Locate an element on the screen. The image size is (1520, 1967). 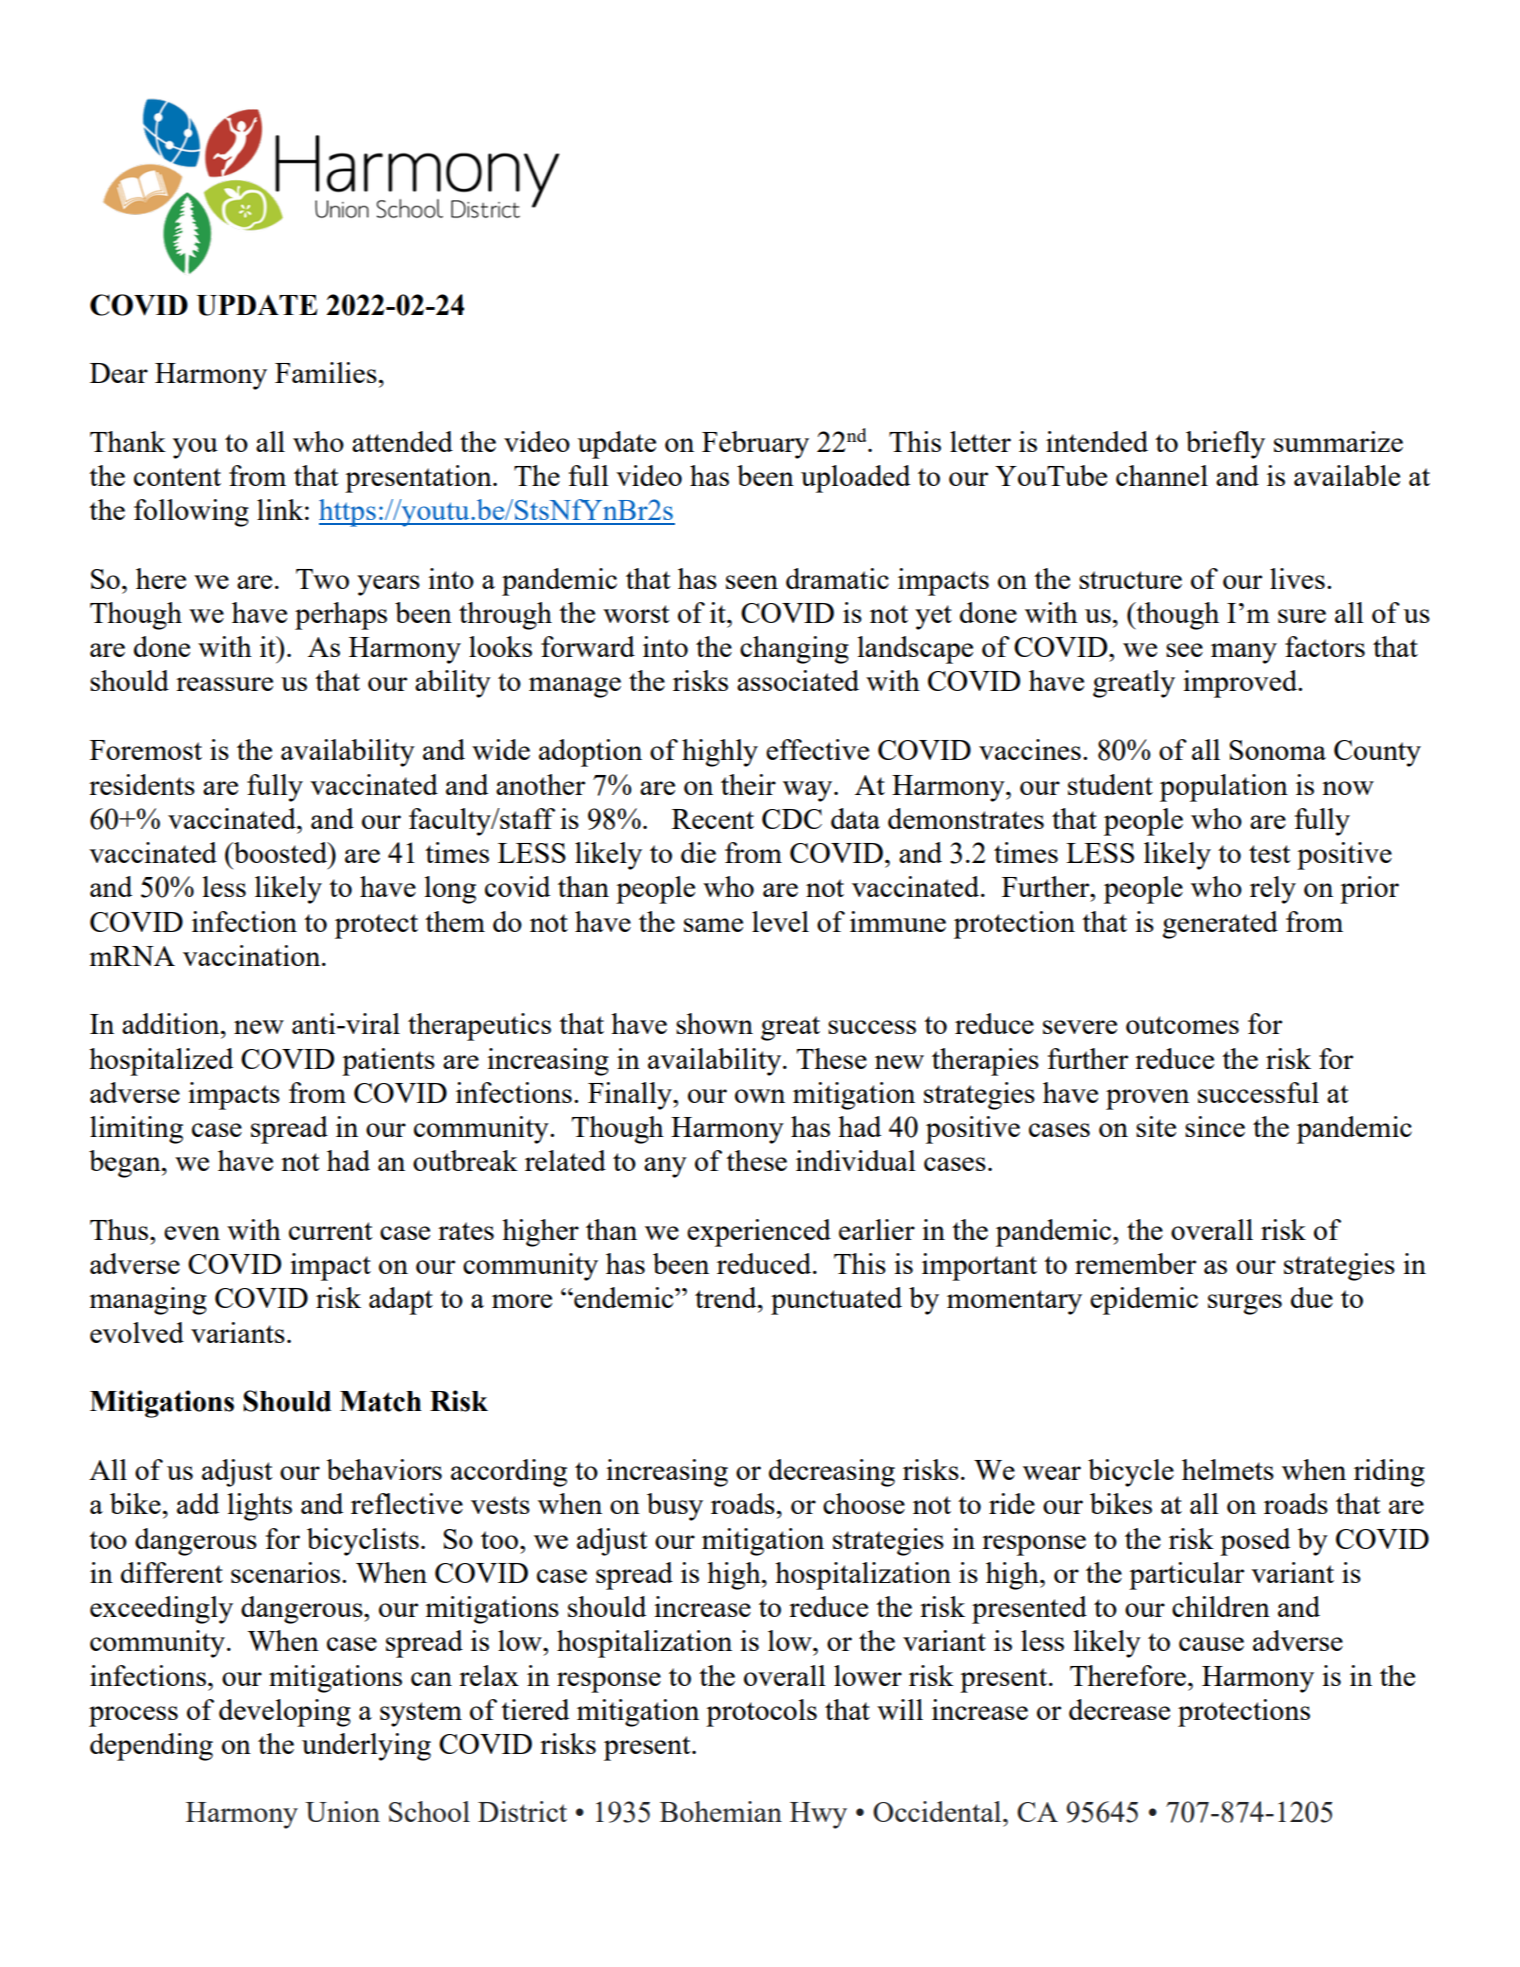
riding is located at coordinates (1389, 1473).
